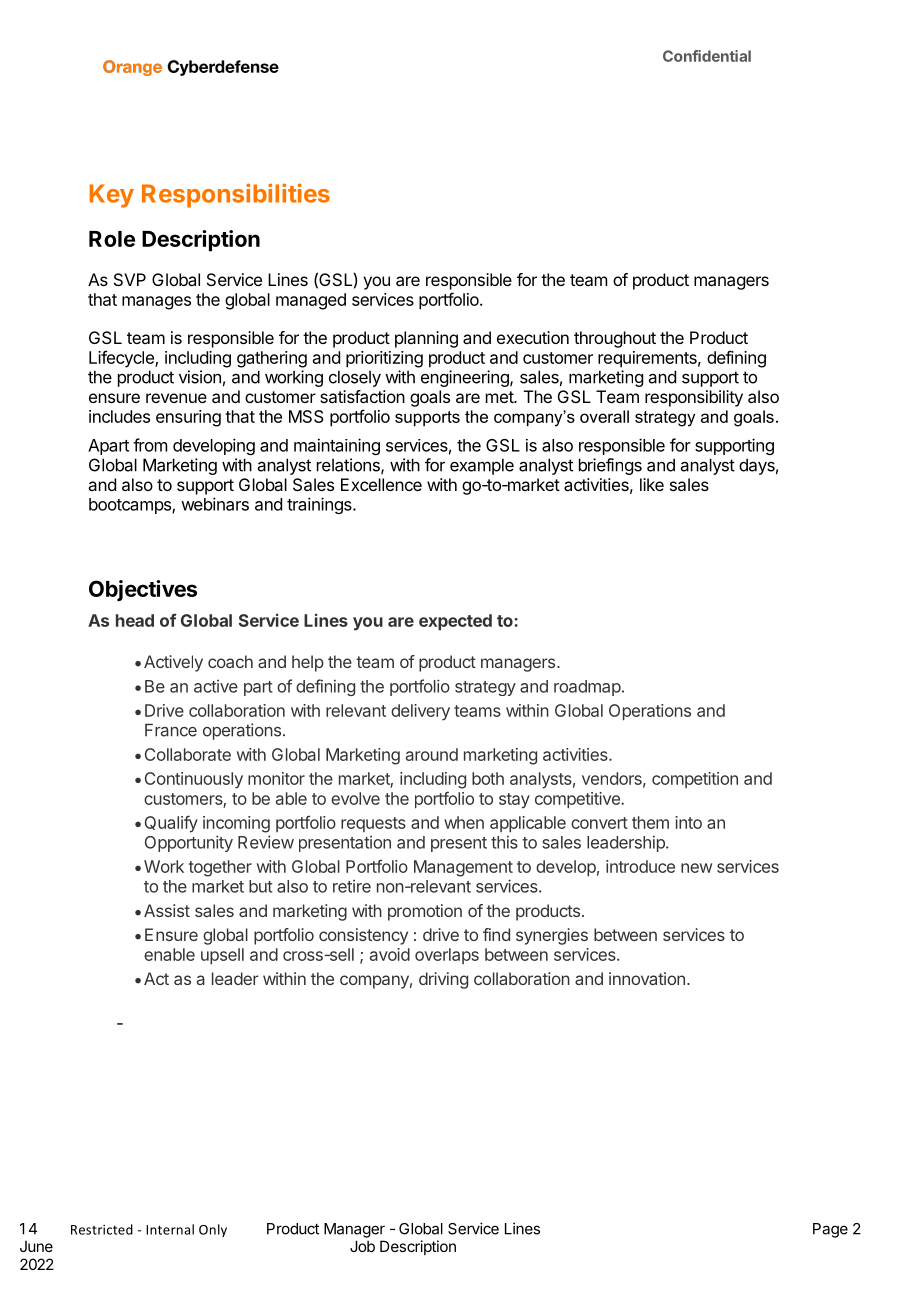 Image resolution: width=924 pixels, height=1308 pixels. What do you see at coordinates (111, 196) in the document?
I see `Key` at bounding box center [111, 196].
